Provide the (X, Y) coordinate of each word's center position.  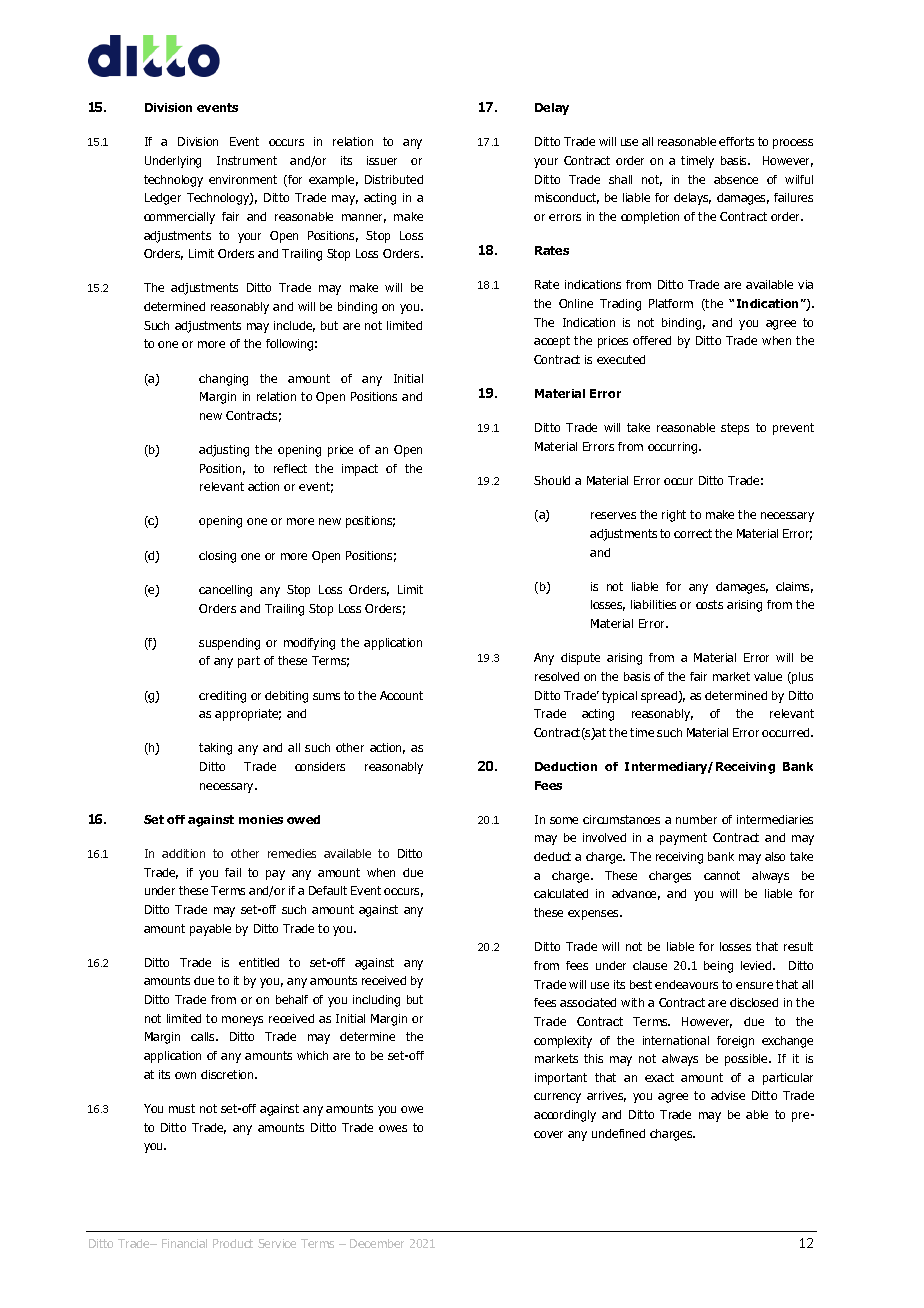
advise (728, 1095)
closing (217, 557)
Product (233, 1243)
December (377, 1243)
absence (736, 179)
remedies (292, 853)
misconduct (567, 198)
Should (552, 480)
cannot (722, 875)
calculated (561, 893)
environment (243, 179)
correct (693, 533)
